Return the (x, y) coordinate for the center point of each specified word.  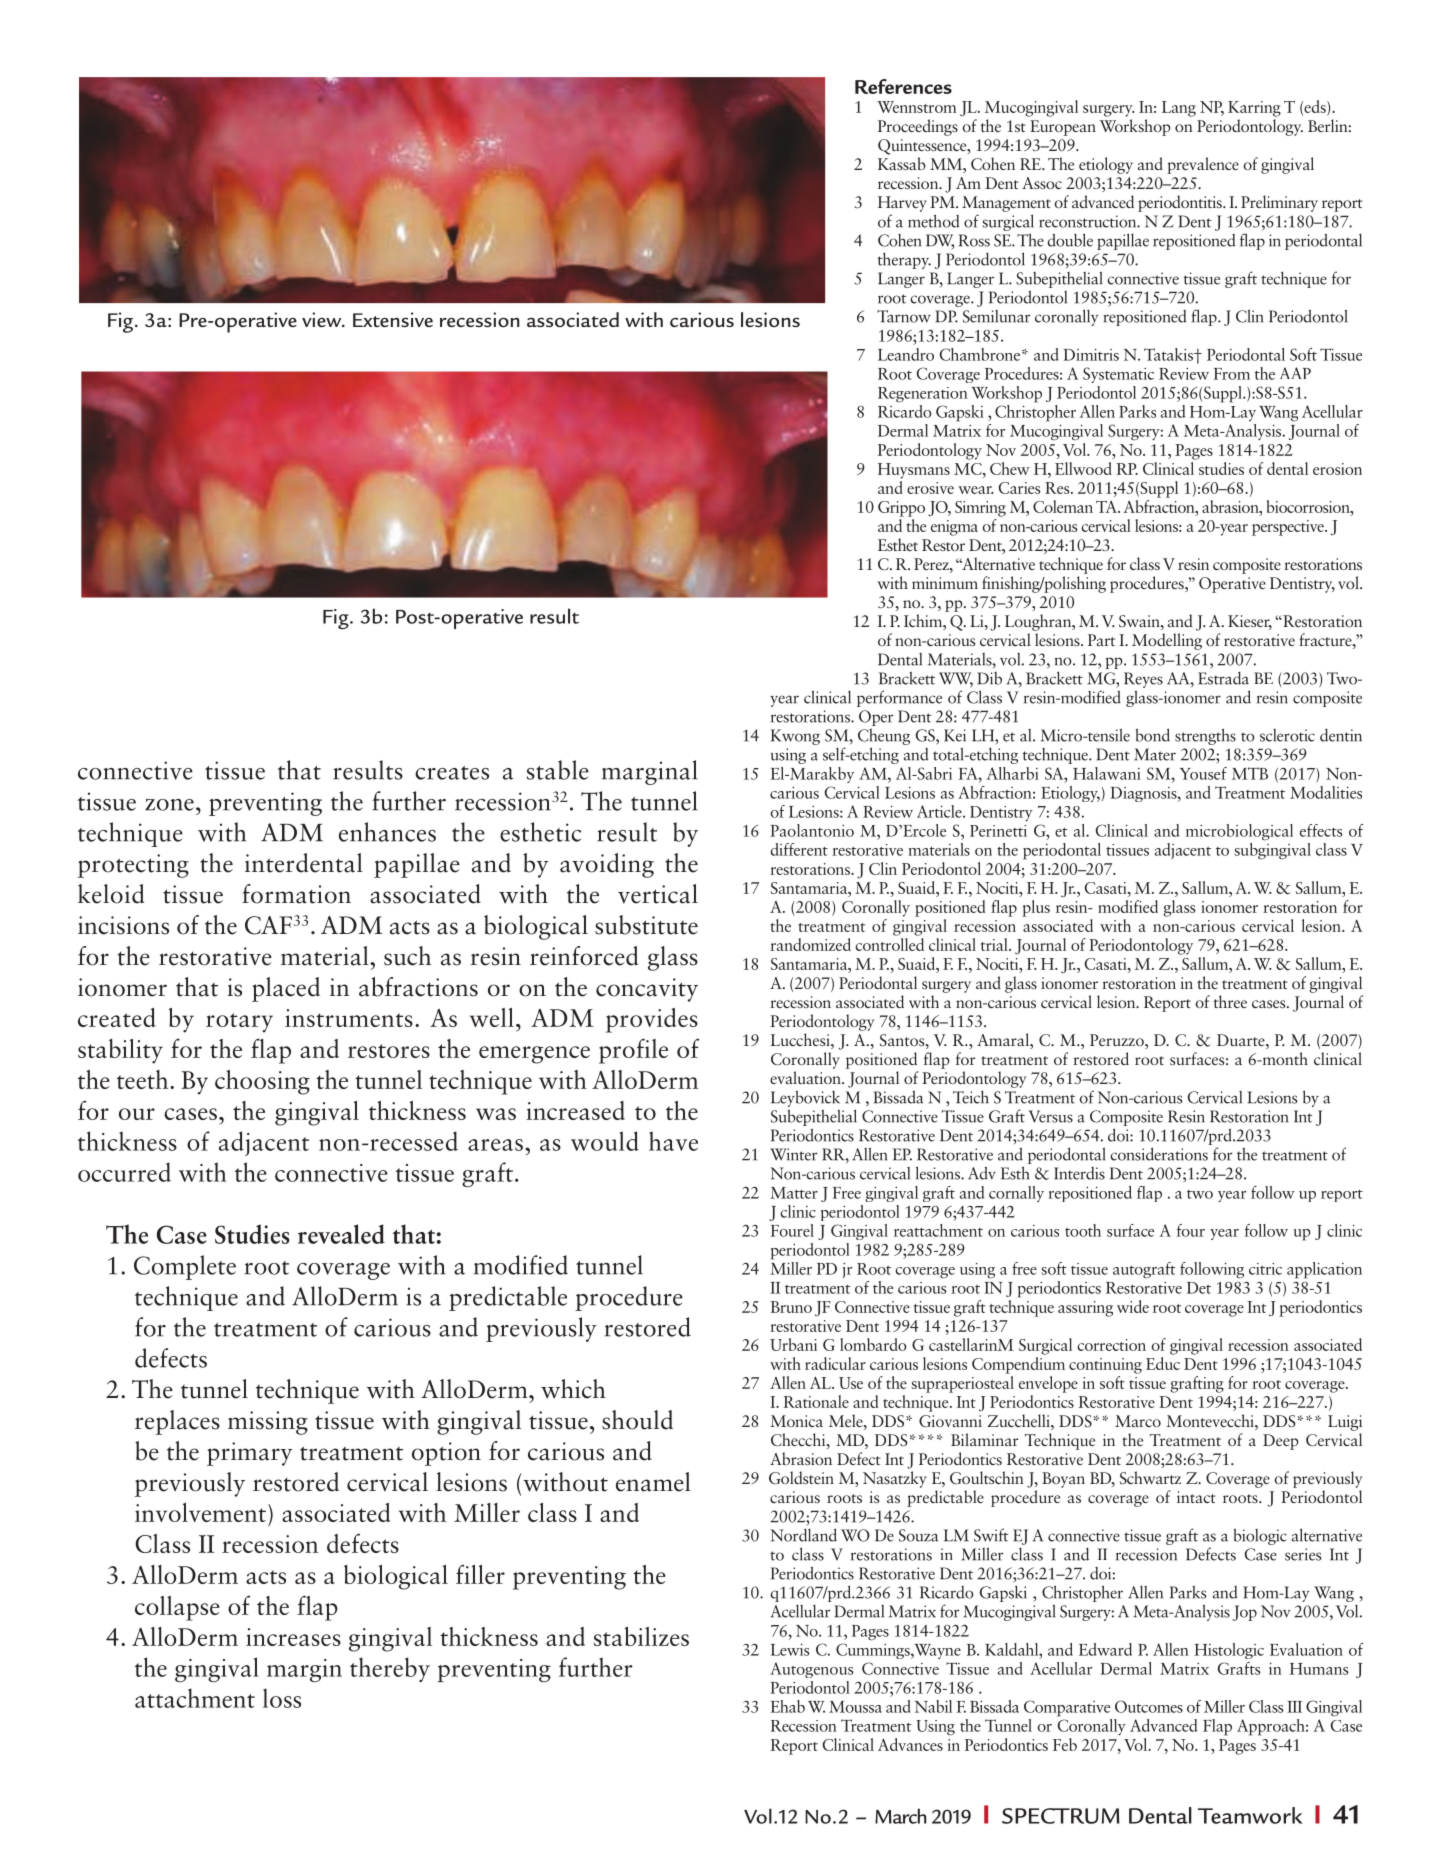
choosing (262, 1082)
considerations (1159, 1154)
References (903, 86)
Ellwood (1083, 468)
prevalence (1203, 165)
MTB (1250, 773)
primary (249, 1454)
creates (452, 773)
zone (169, 805)
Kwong (795, 737)
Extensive (393, 319)
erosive (930, 488)
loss (282, 1698)
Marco (1138, 1421)
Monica (796, 1421)
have (673, 1141)
